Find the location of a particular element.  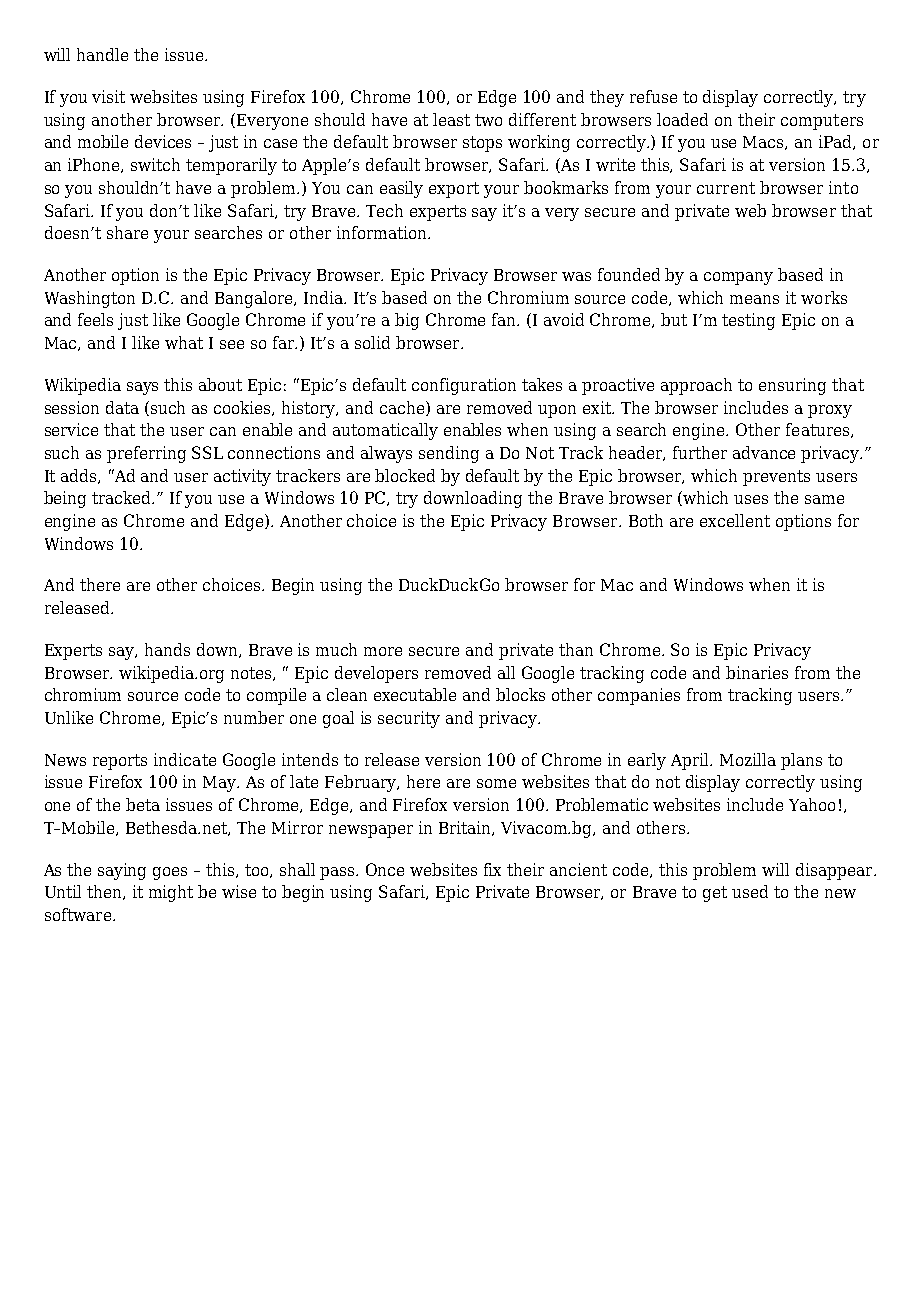

visit is located at coordinates (108, 96).
